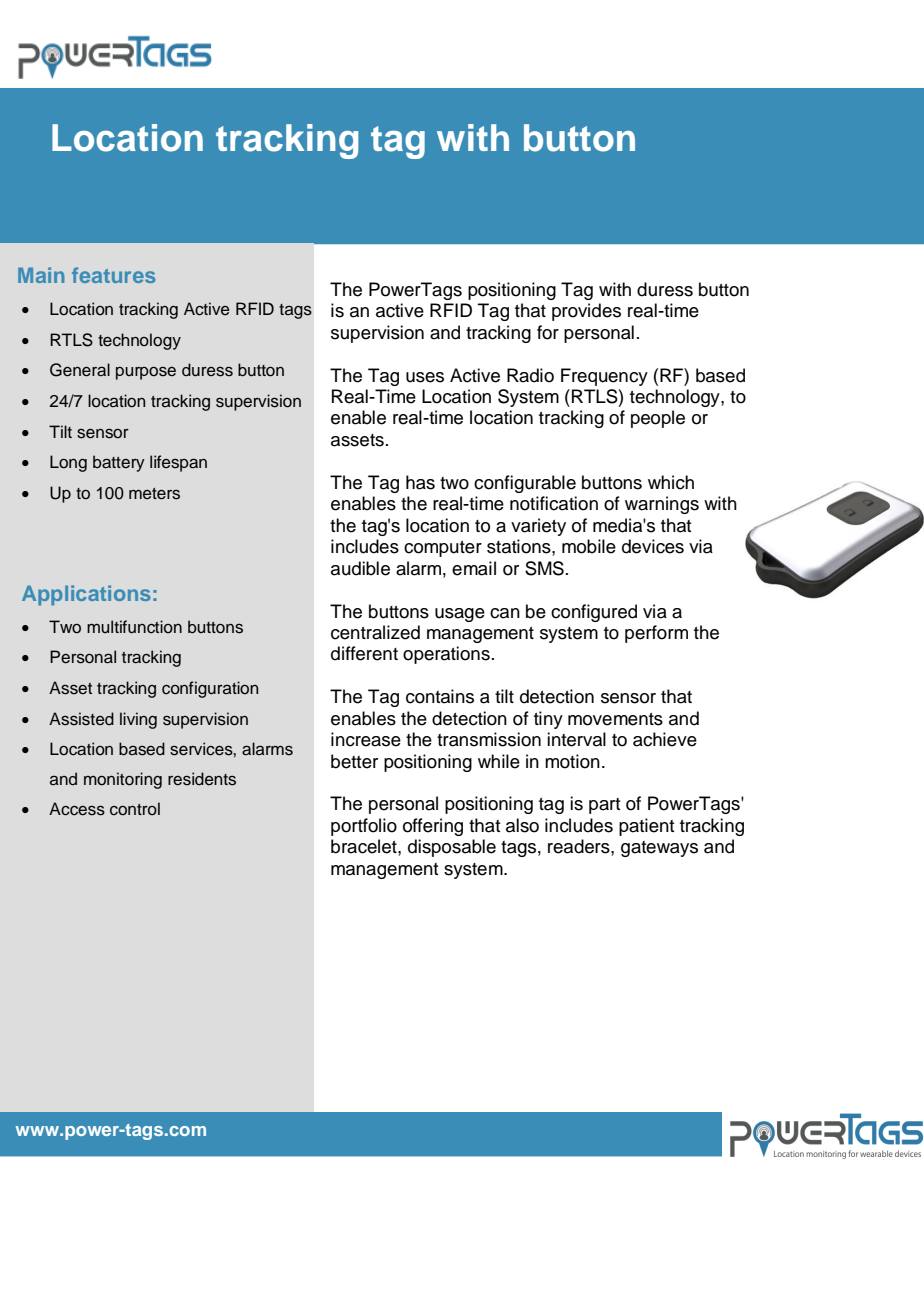 The image size is (924, 1308). What do you see at coordinates (647, 827) in the screenshot?
I see `patient` at bounding box center [647, 827].
